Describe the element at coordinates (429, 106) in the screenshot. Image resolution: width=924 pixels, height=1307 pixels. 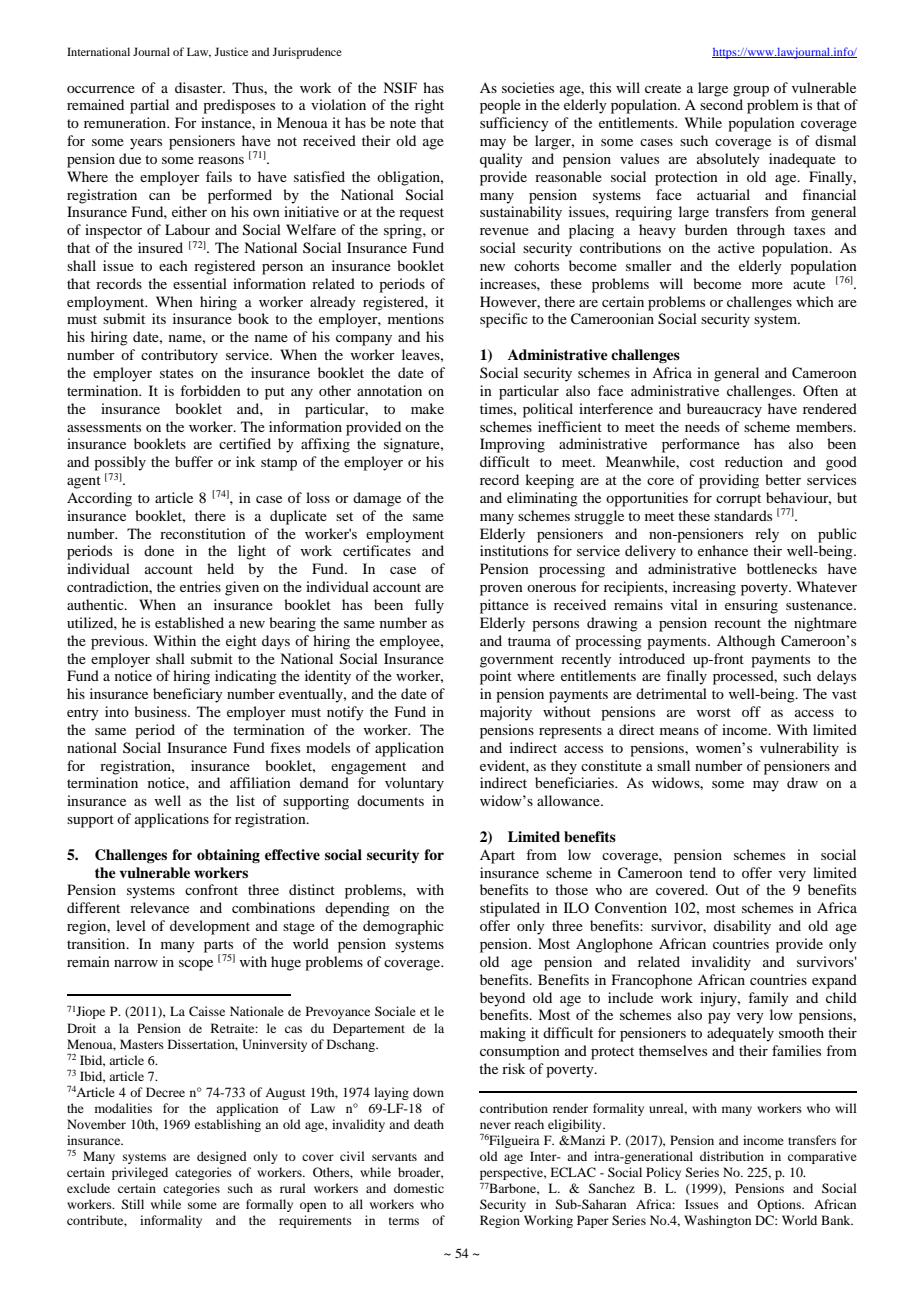
I see `right` at that location.
